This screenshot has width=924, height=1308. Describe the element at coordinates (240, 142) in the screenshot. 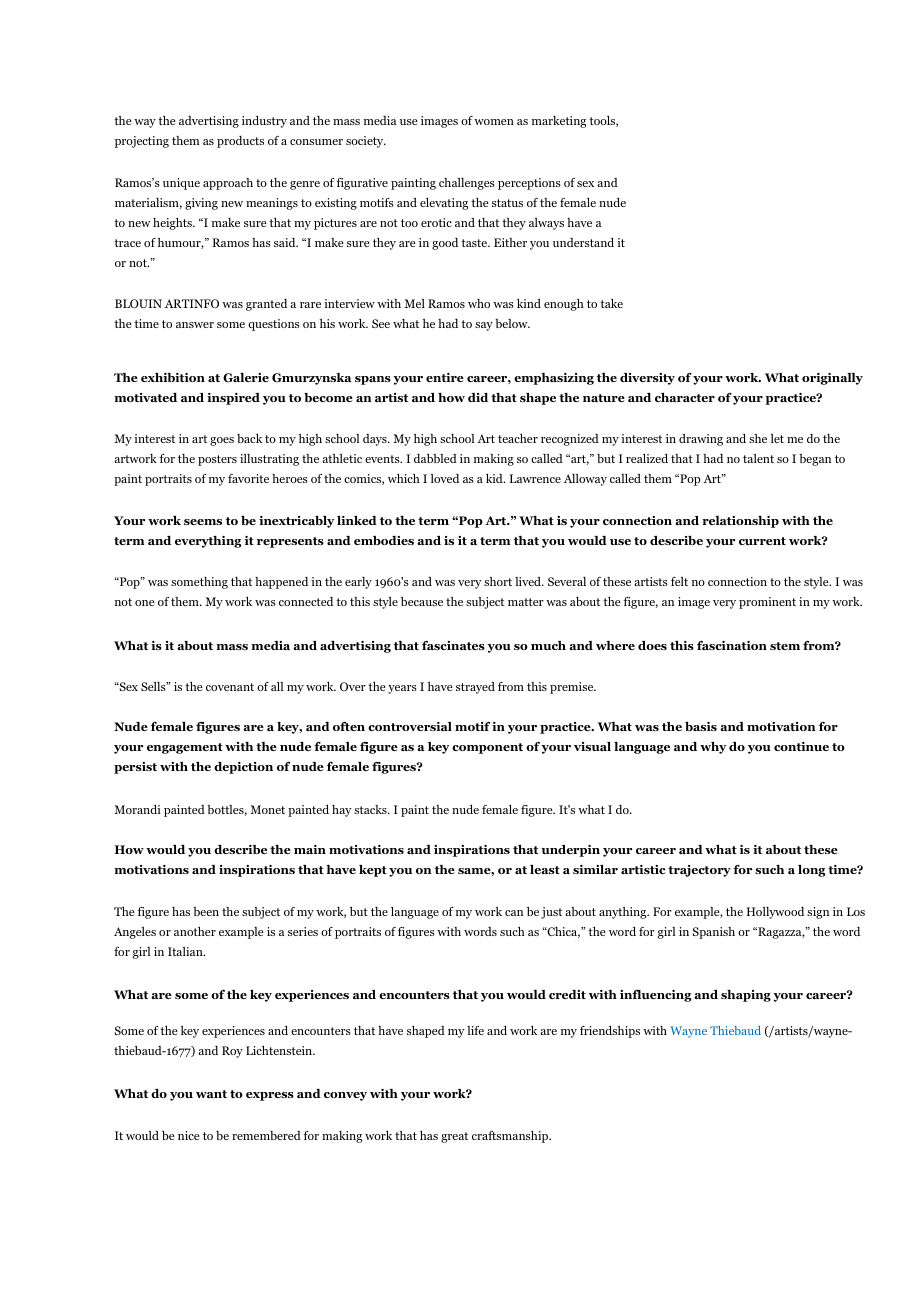

I see `products` at that location.
